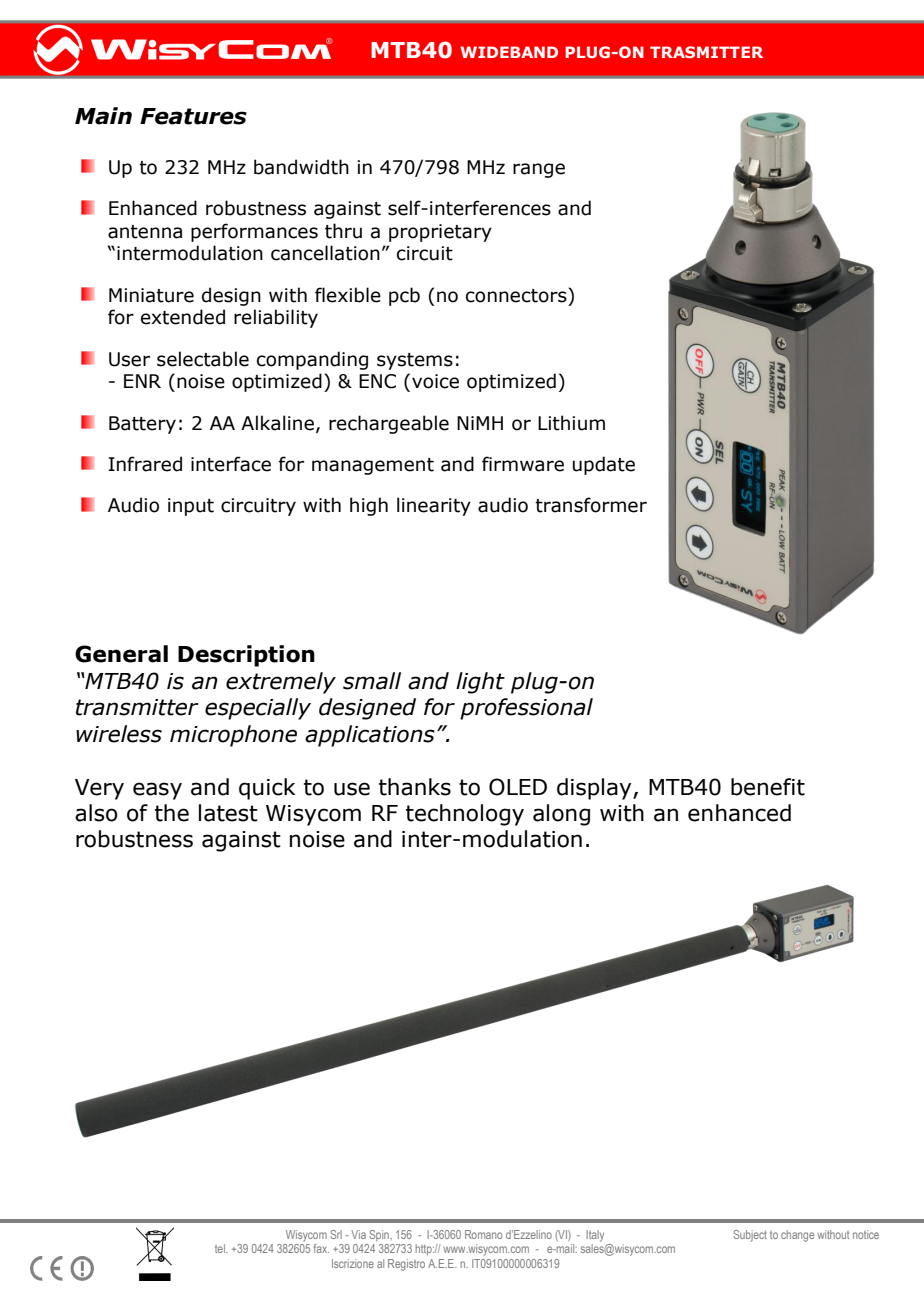  What do you see at coordinates (145, 464) in the page?
I see `Infrared` at bounding box center [145, 464].
